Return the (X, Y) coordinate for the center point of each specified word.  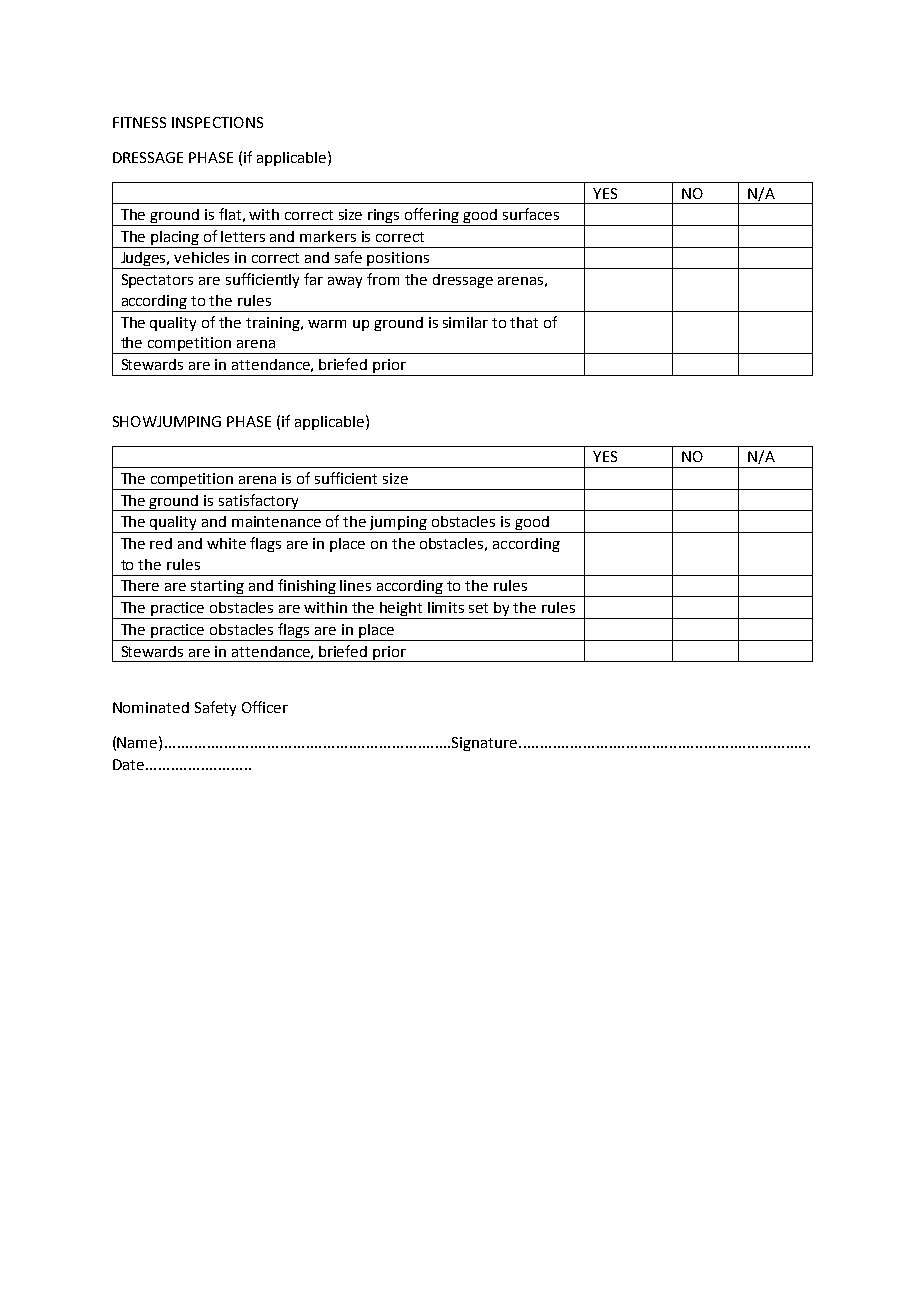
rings (384, 217)
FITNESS (139, 122)
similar (465, 322)
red (161, 543)
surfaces (531, 214)
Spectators (157, 281)
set (478, 608)
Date (130, 764)
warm (327, 324)
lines (355, 585)
